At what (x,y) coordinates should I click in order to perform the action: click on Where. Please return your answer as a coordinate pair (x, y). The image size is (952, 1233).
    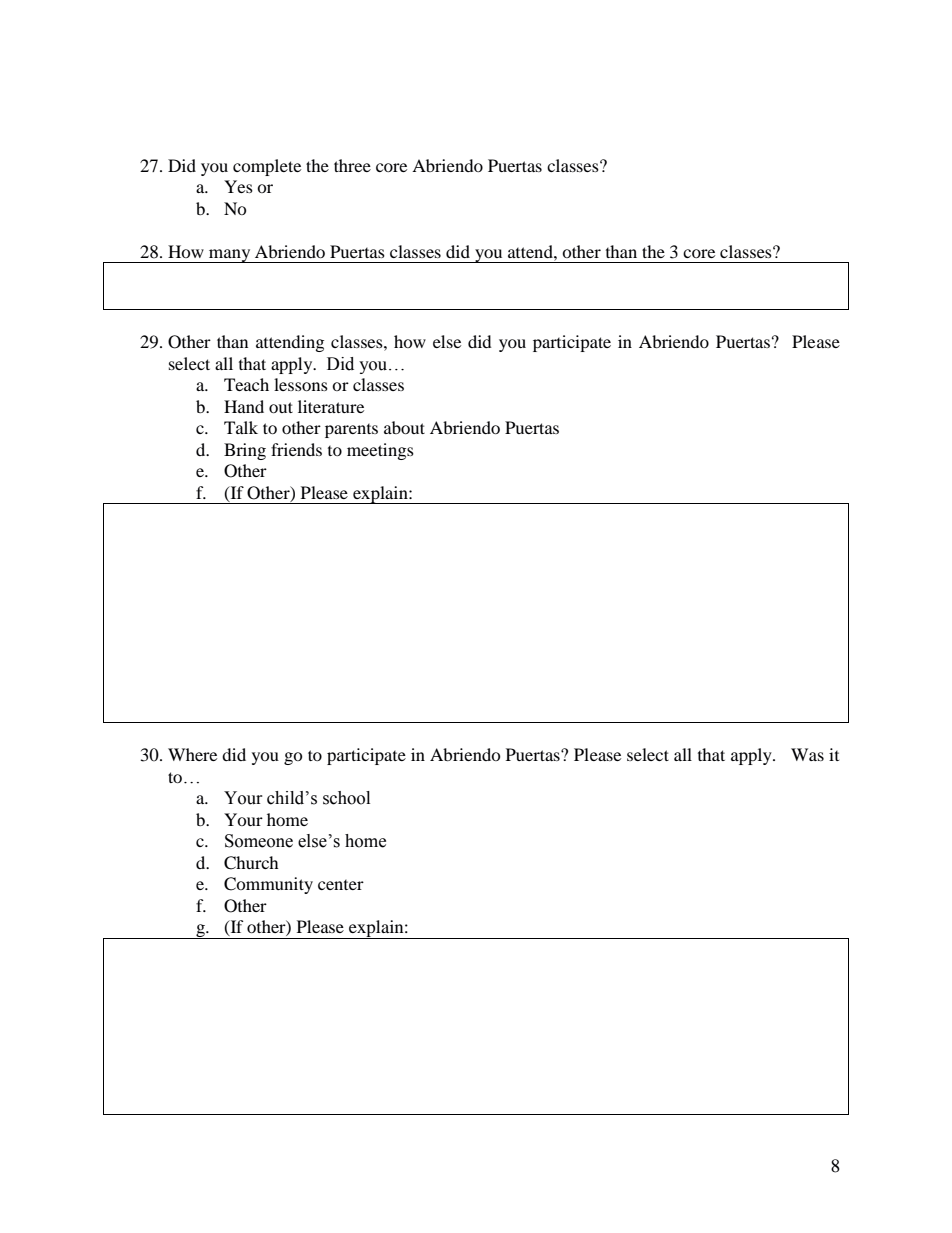
    Looking at the image, I should click on (192, 754).
